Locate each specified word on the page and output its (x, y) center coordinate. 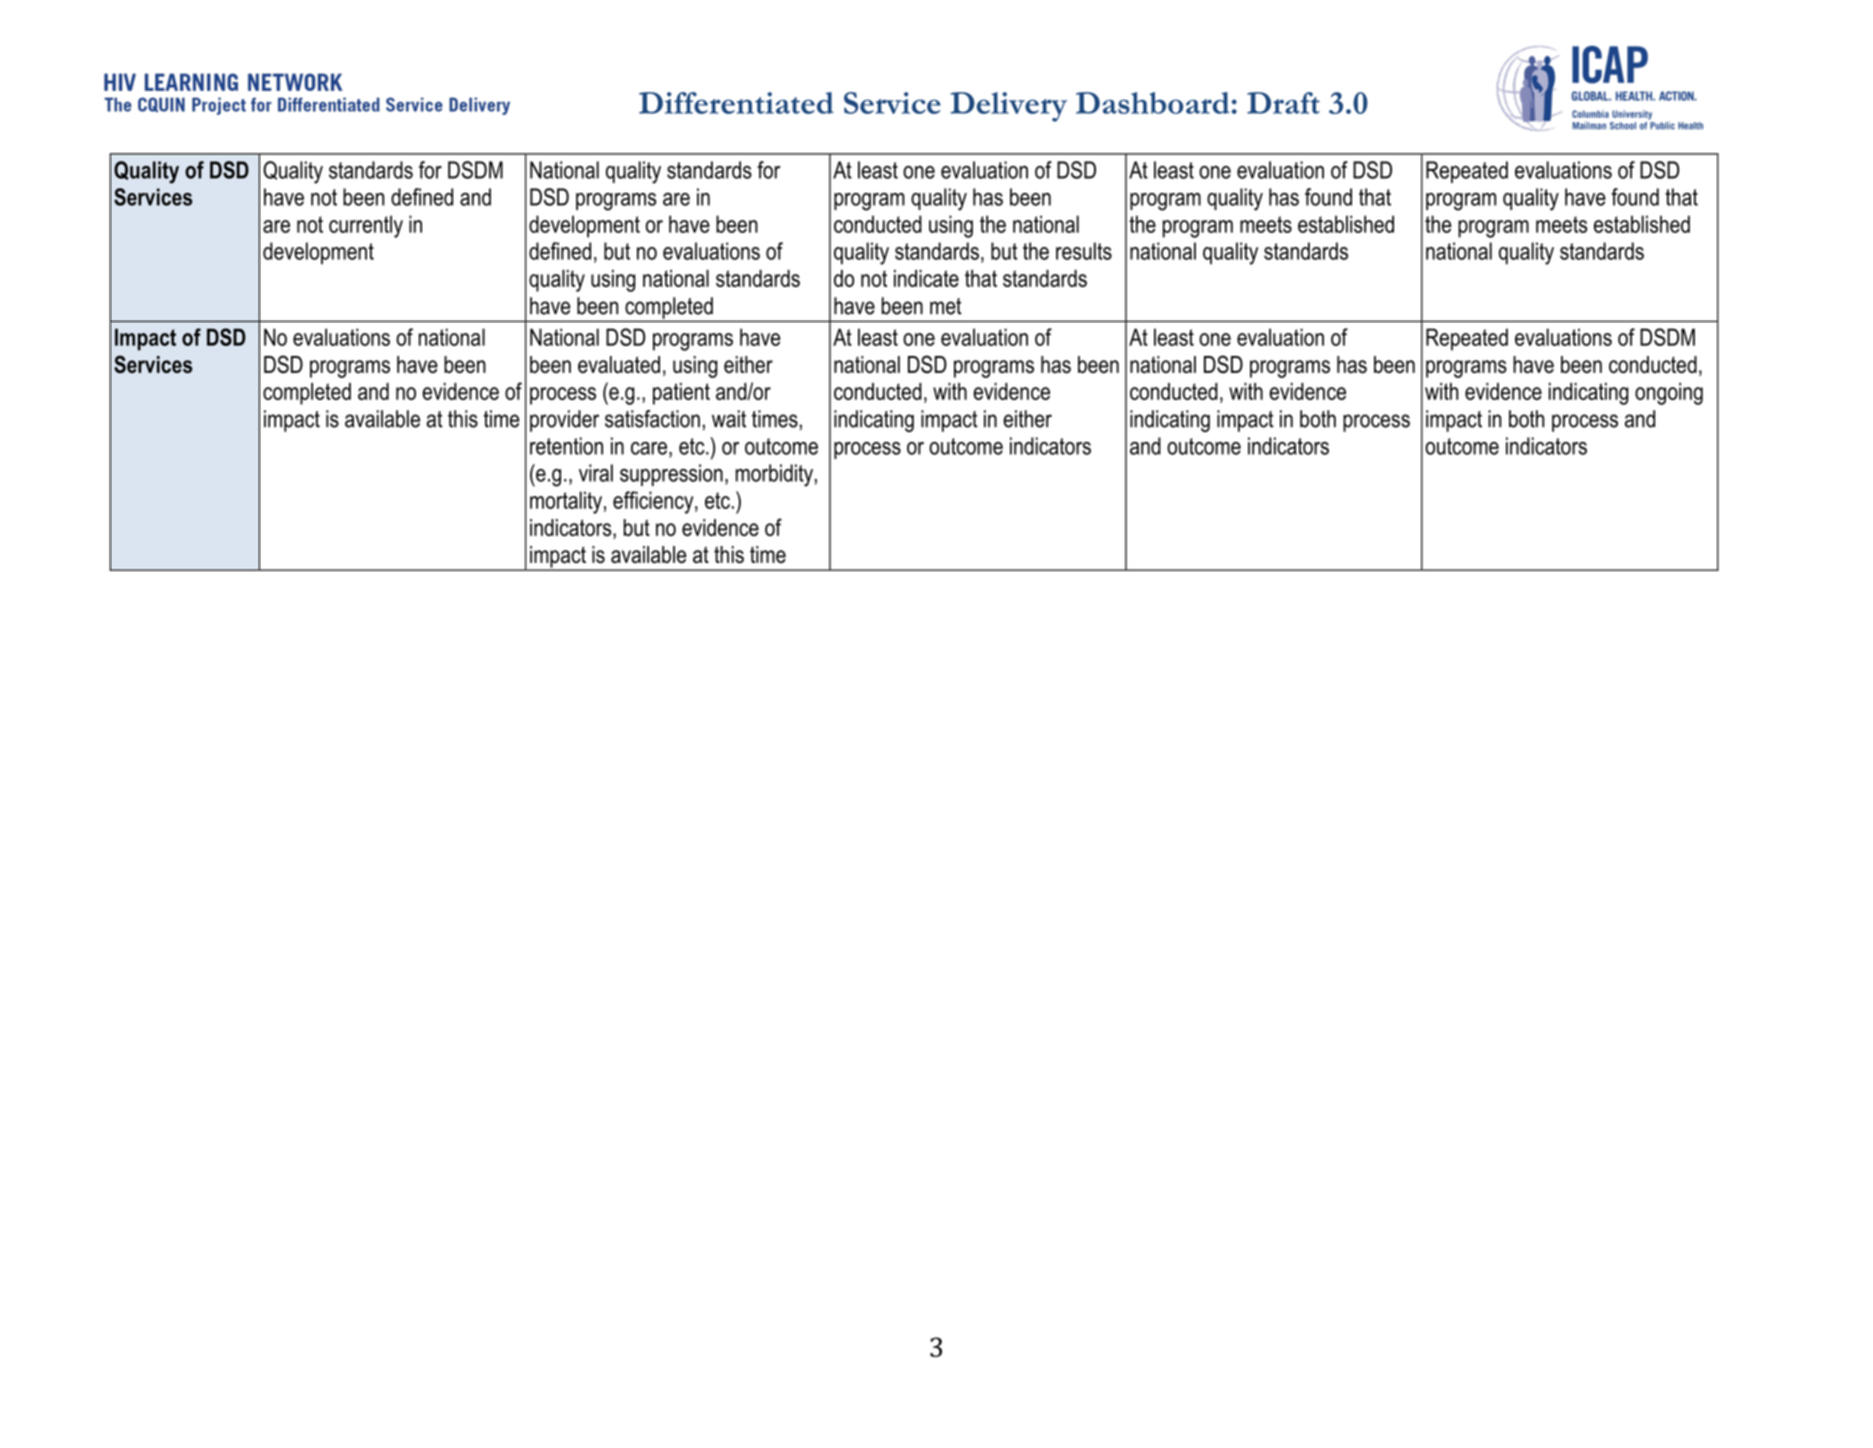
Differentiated (736, 103)
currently (366, 226)
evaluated (619, 364)
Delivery (1008, 107)
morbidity (774, 475)
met (946, 306)
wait (729, 419)
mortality (566, 502)
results (1084, 251)
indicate (926, 278)
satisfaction (652, 419)
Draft (1283, 103)
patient (681, 394)
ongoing (1669, 394)
